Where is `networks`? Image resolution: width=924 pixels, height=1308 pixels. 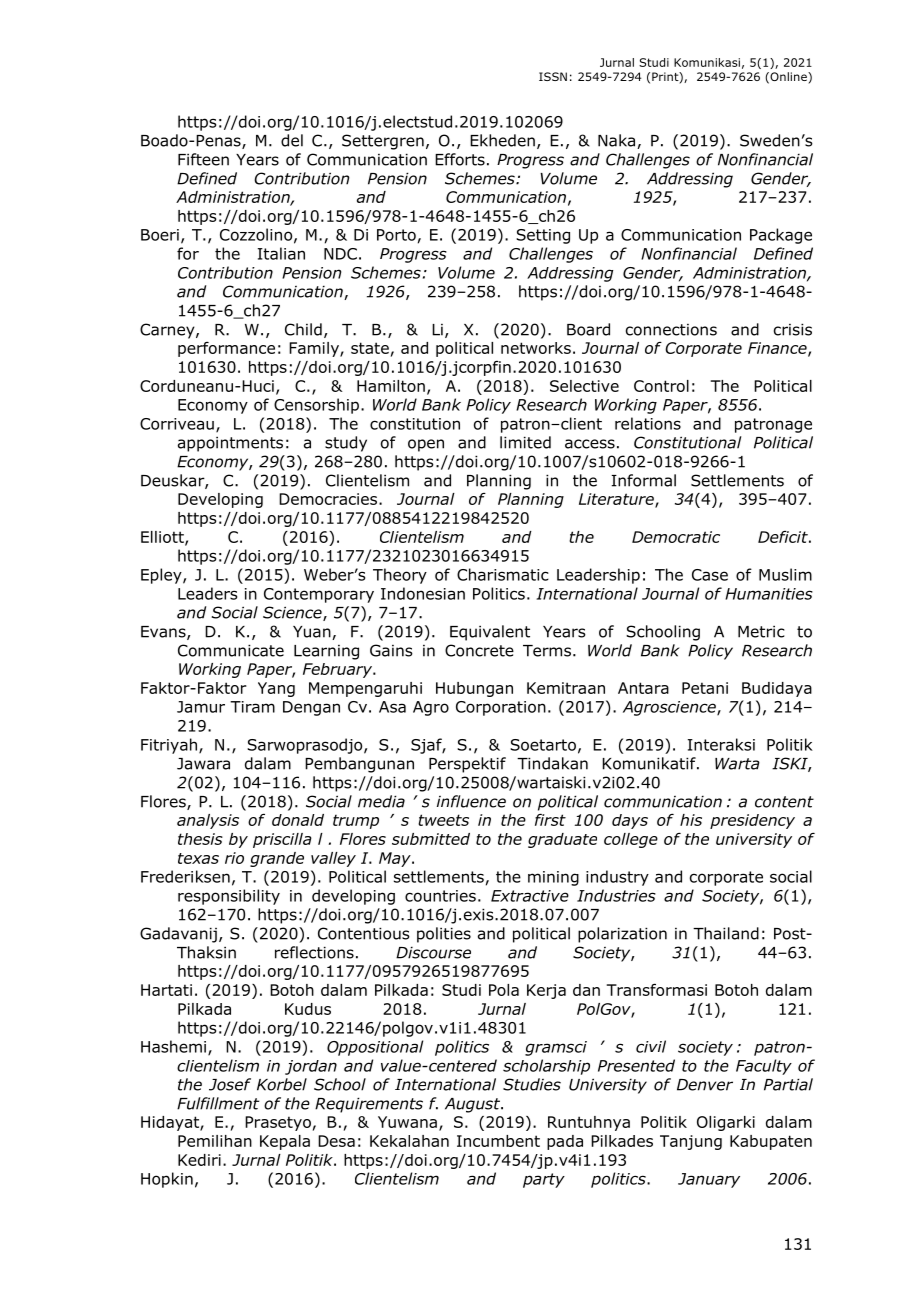 networks is located at coordinates (536, 348).
